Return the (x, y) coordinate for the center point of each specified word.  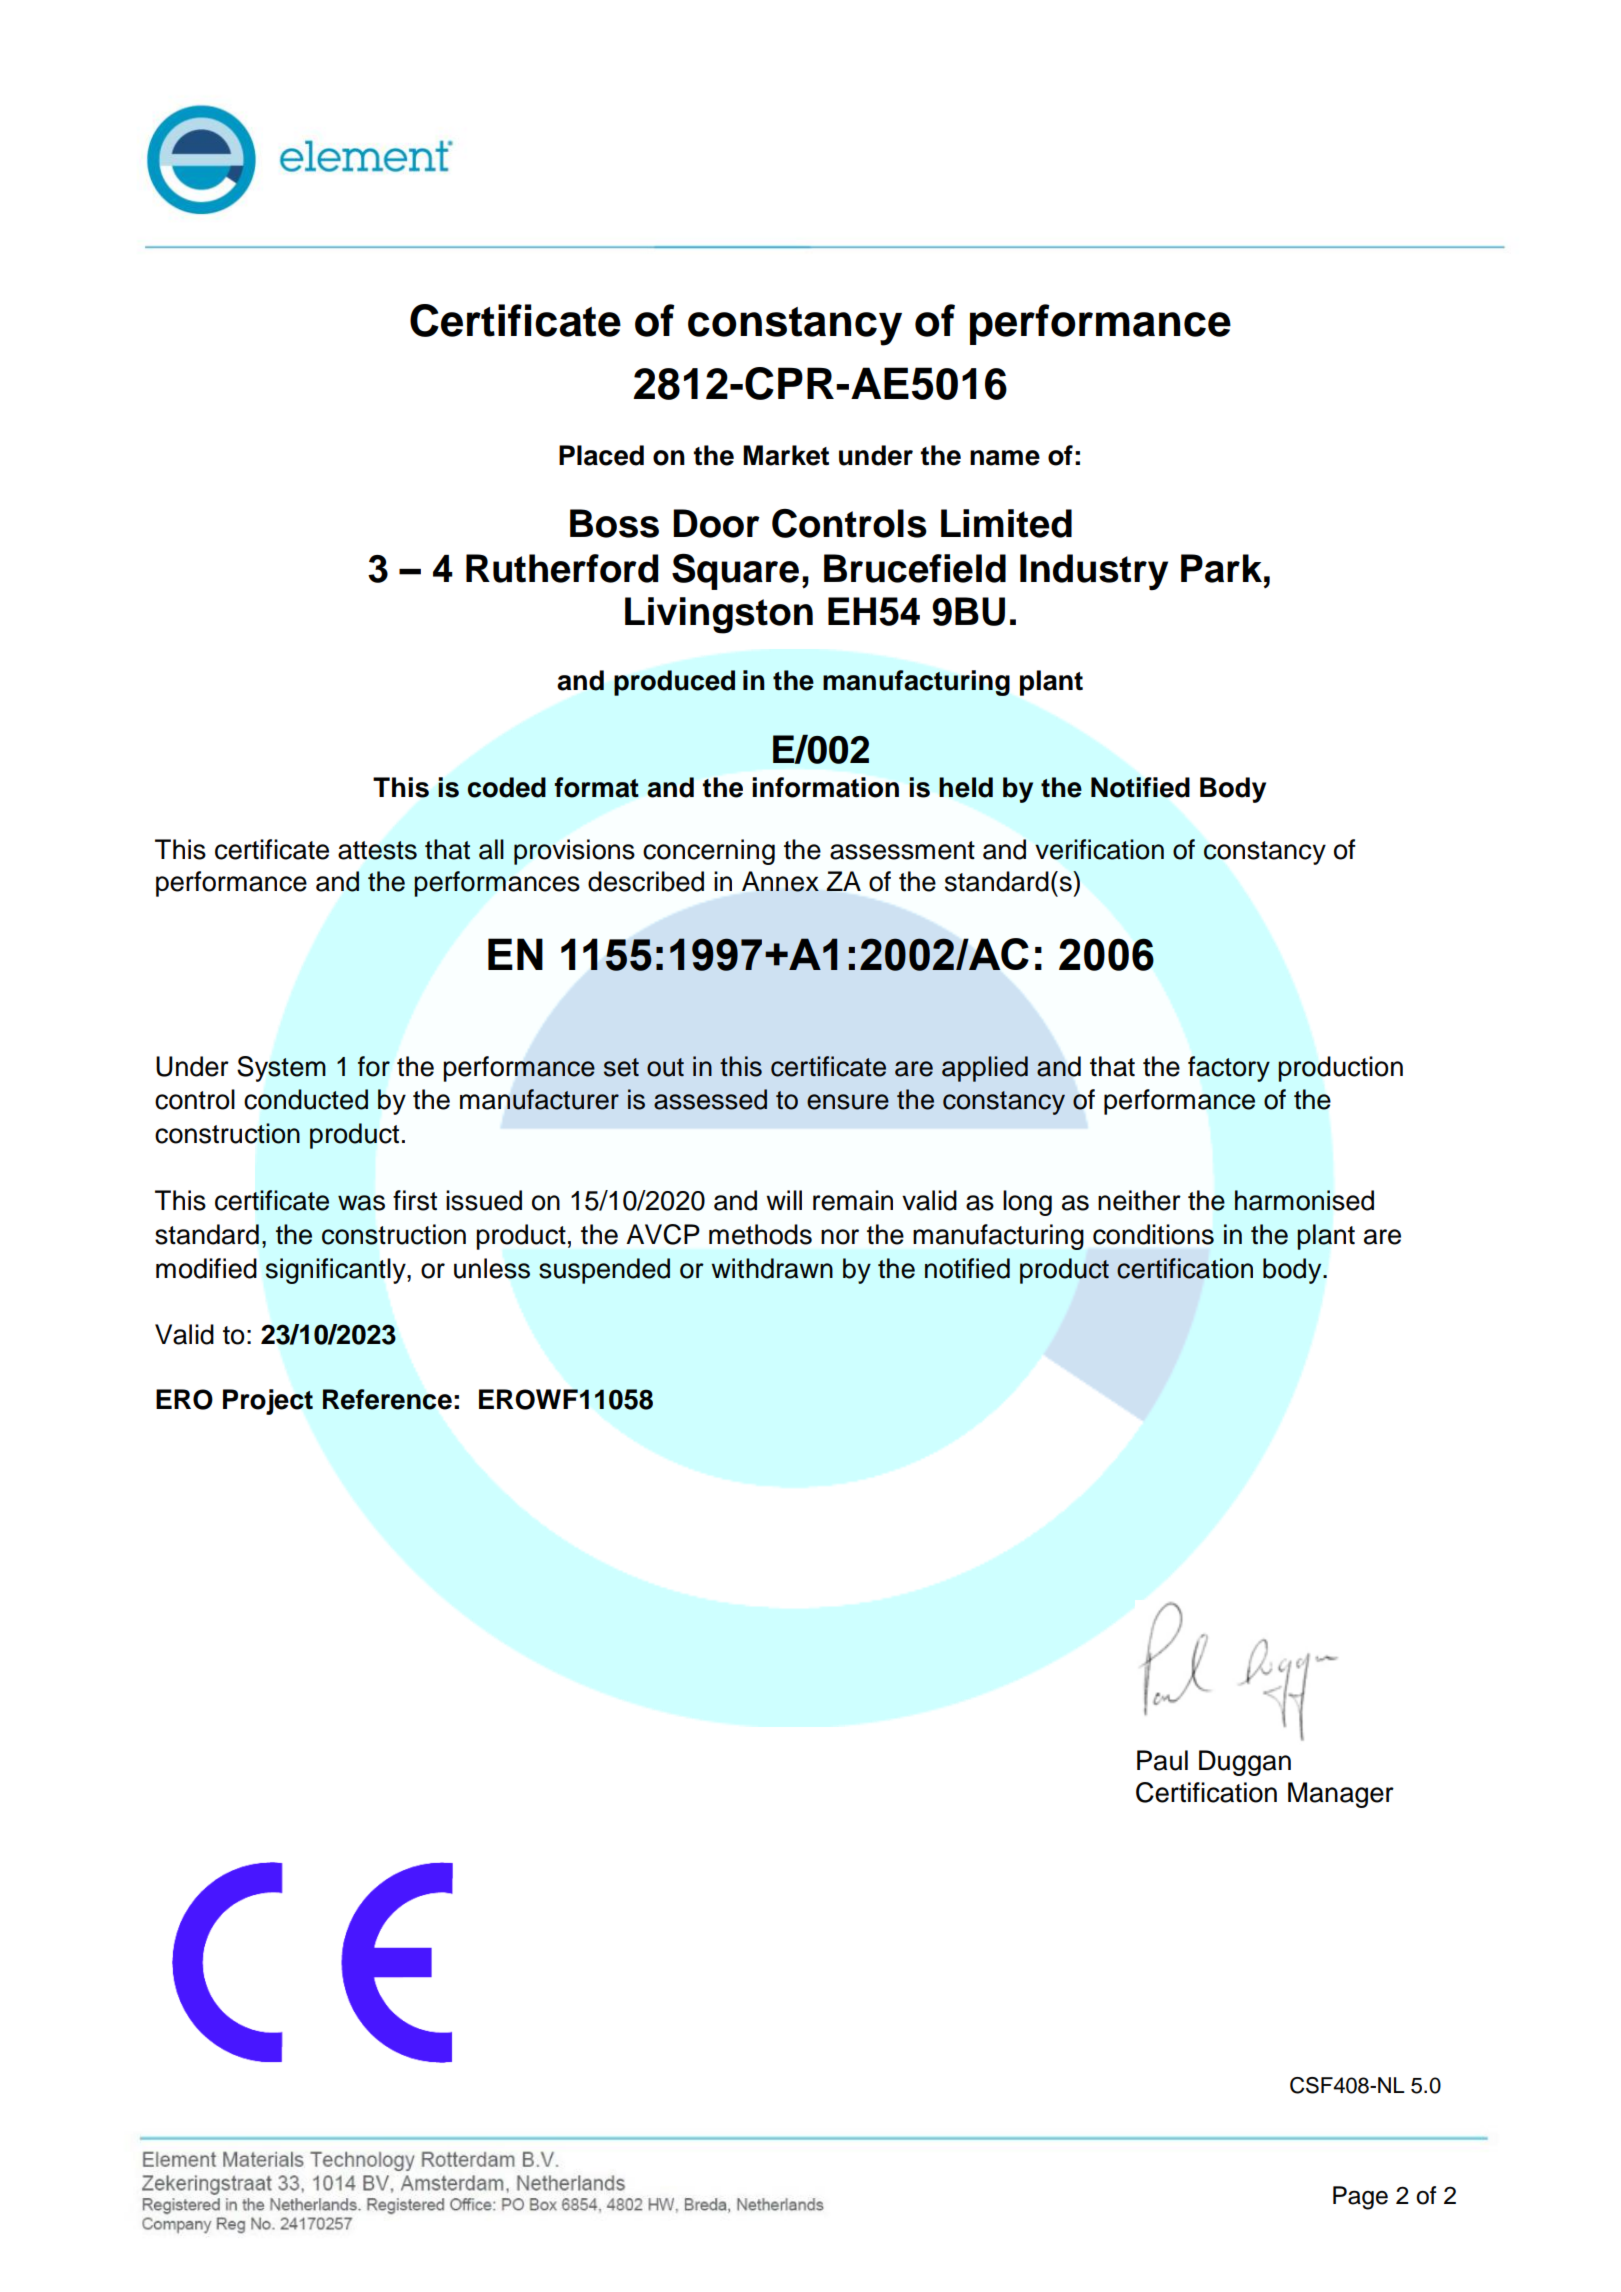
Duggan (1245, 1763)
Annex (780, 881)
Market (786, 455)
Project (268, 1402)
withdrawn (772, 1268)
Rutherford (562, 568)
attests (377, 850)
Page (1360, 2198)
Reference (387, 1399)
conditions (1153, 1234)
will (784, 1200)
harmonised (1304, 1200)
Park (1221, 568)
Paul (1162, 1760)
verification (1099, 849)
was (361, 1203)
